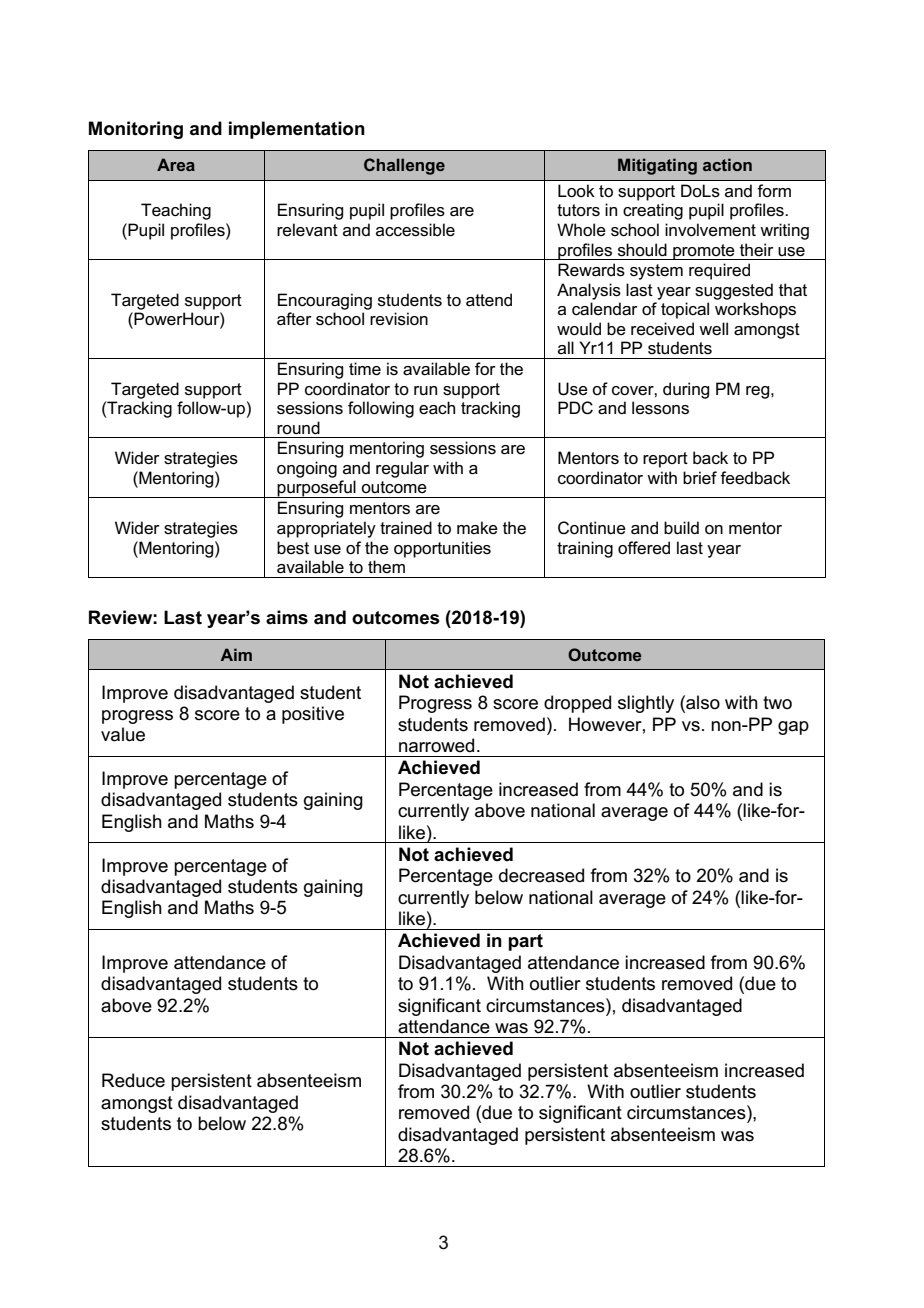 Image resolution: width=924 pixels, height=1308 pixels. I want to click on Reduce, so click(133, 1080).
